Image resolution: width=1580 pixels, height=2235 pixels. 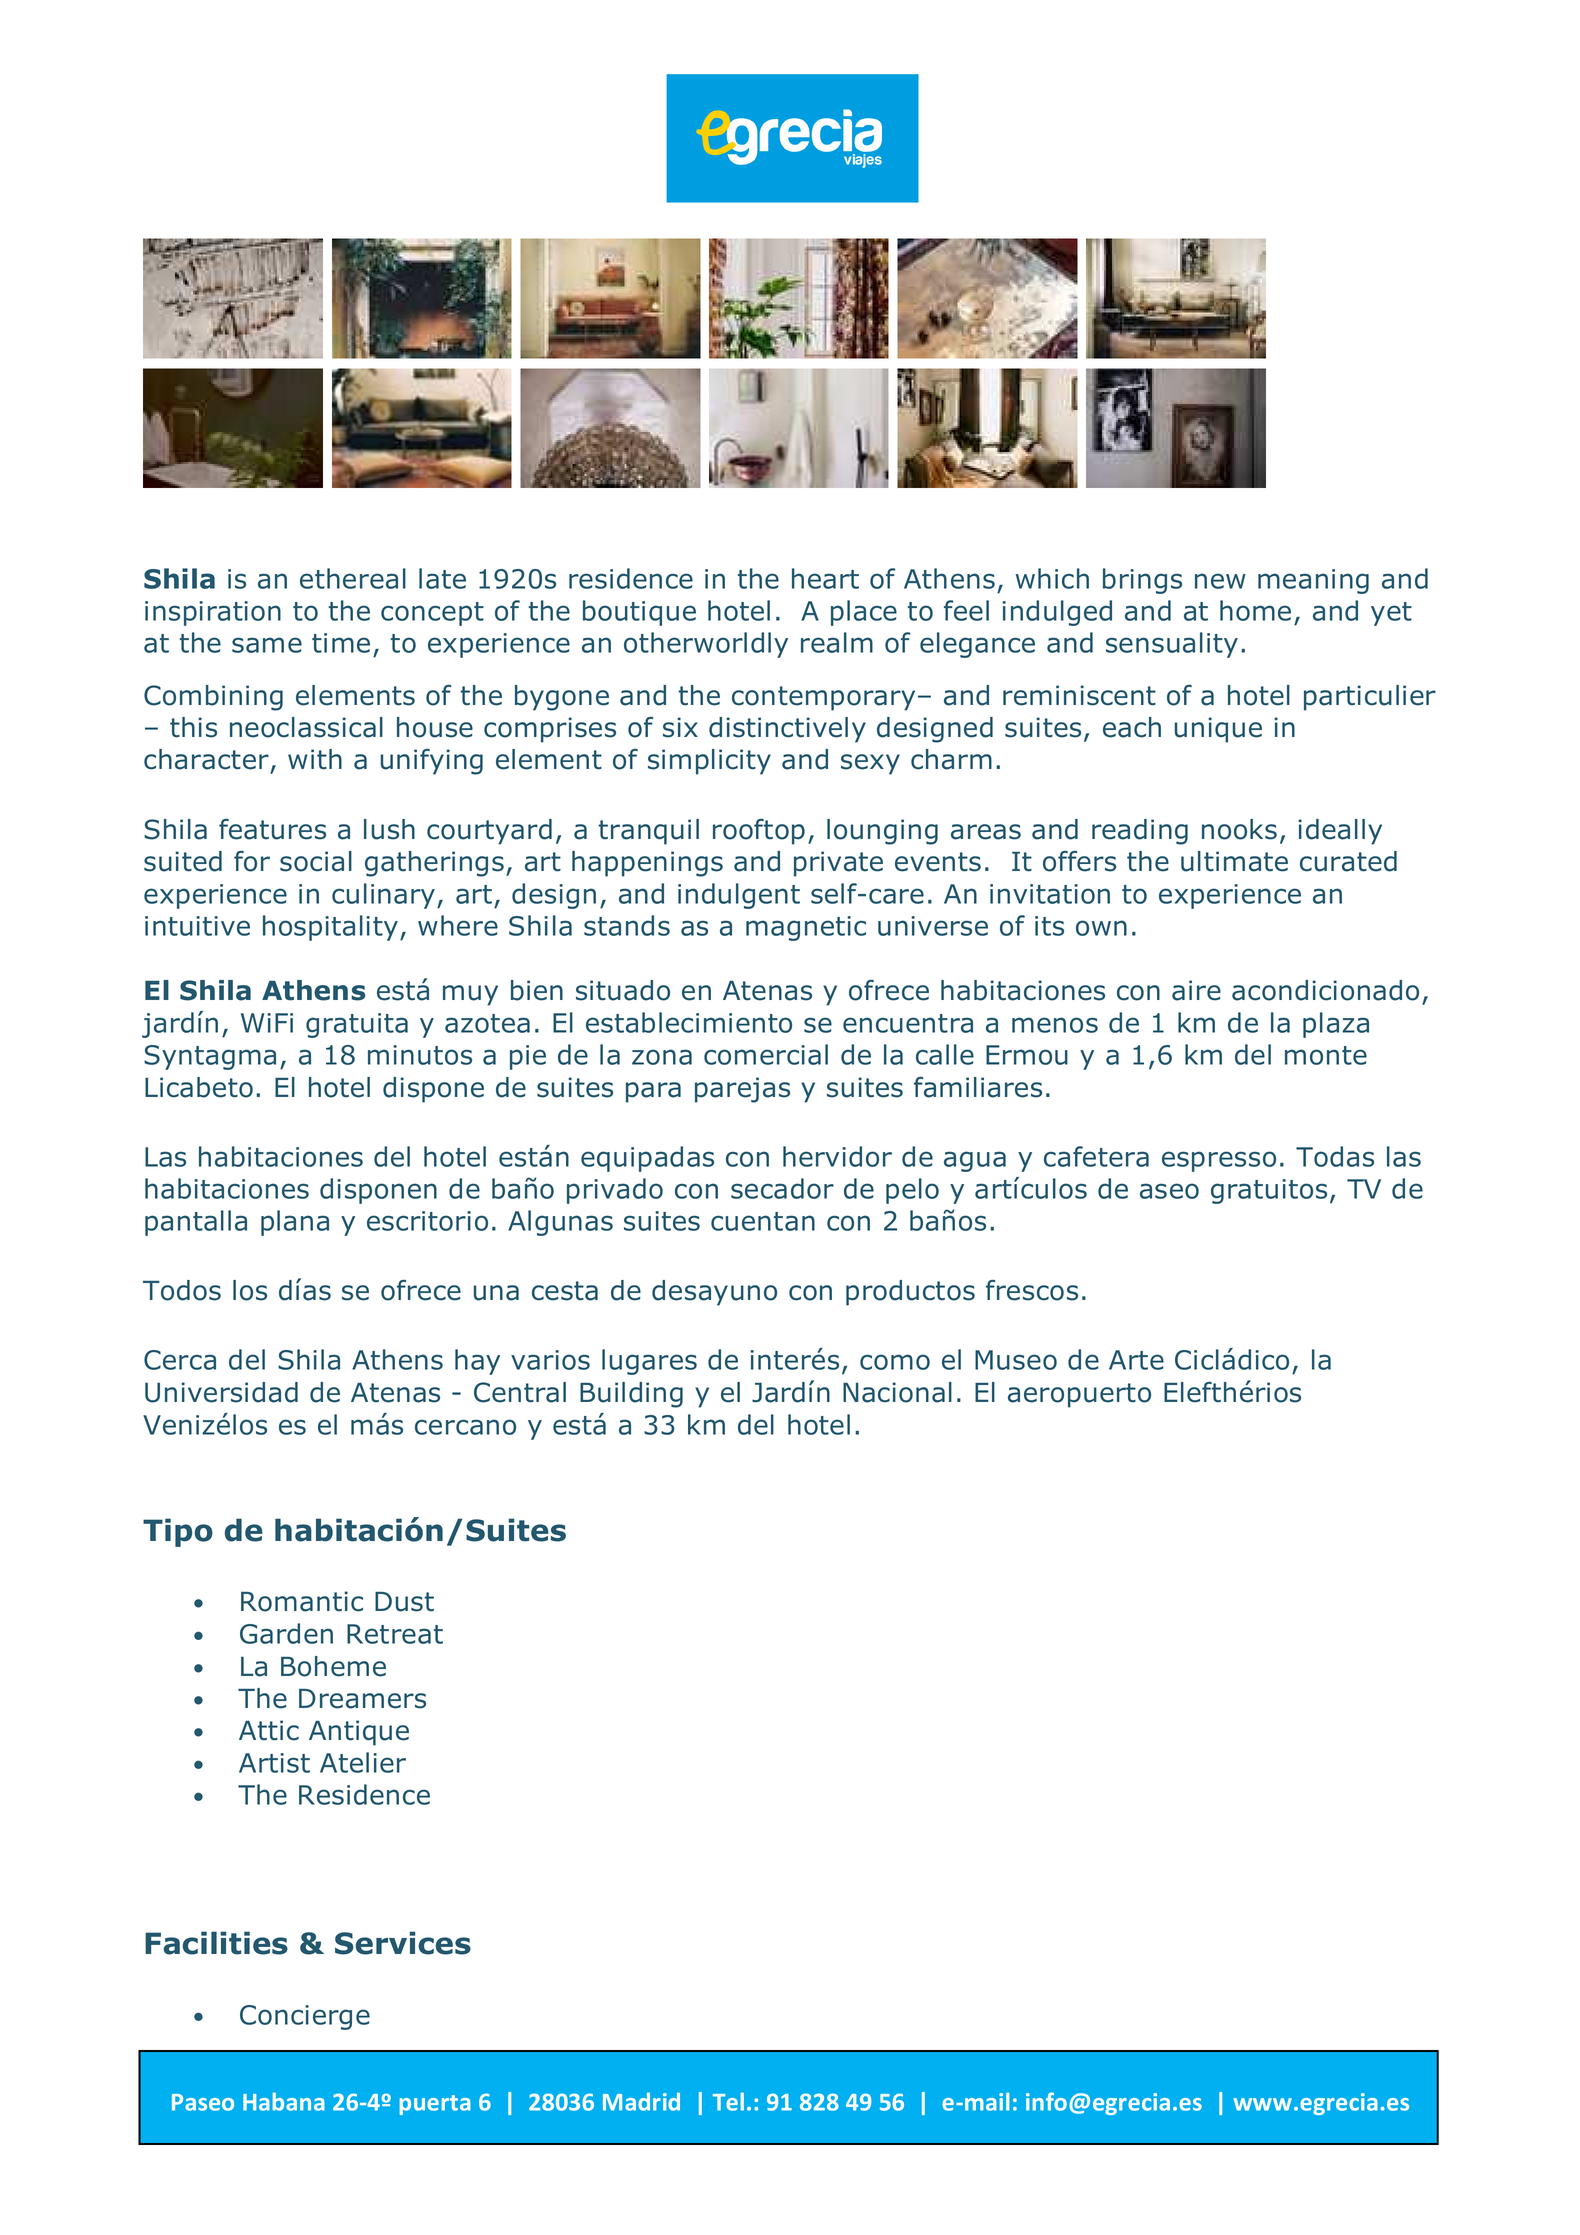 I want to click on home, so click(x=1255, y=610).
